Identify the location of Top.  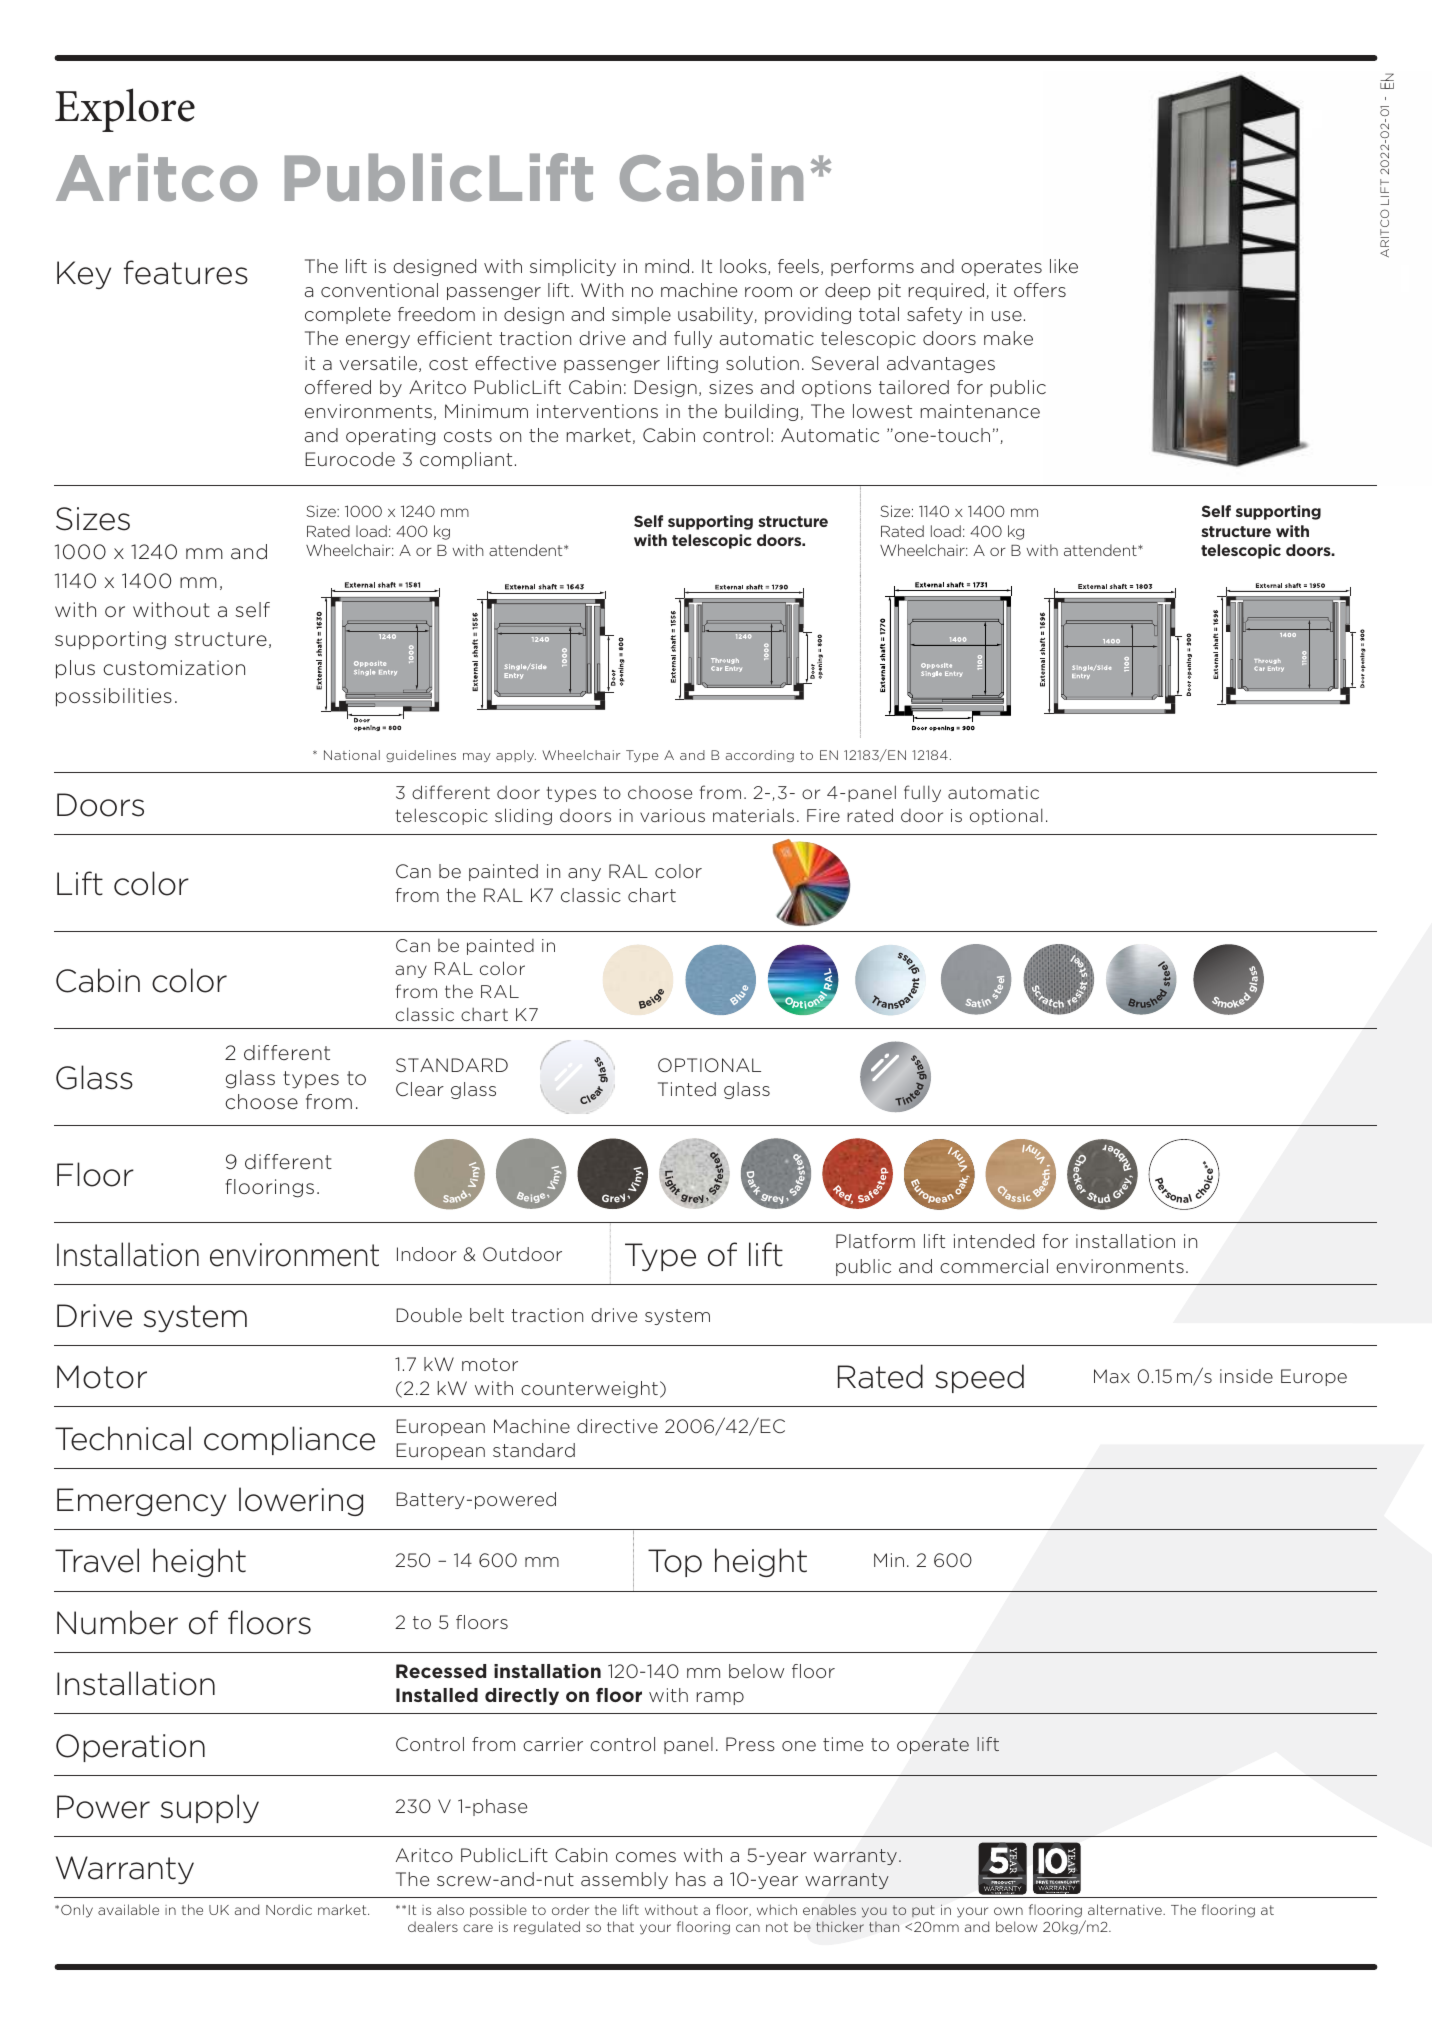
(675, 1563).
